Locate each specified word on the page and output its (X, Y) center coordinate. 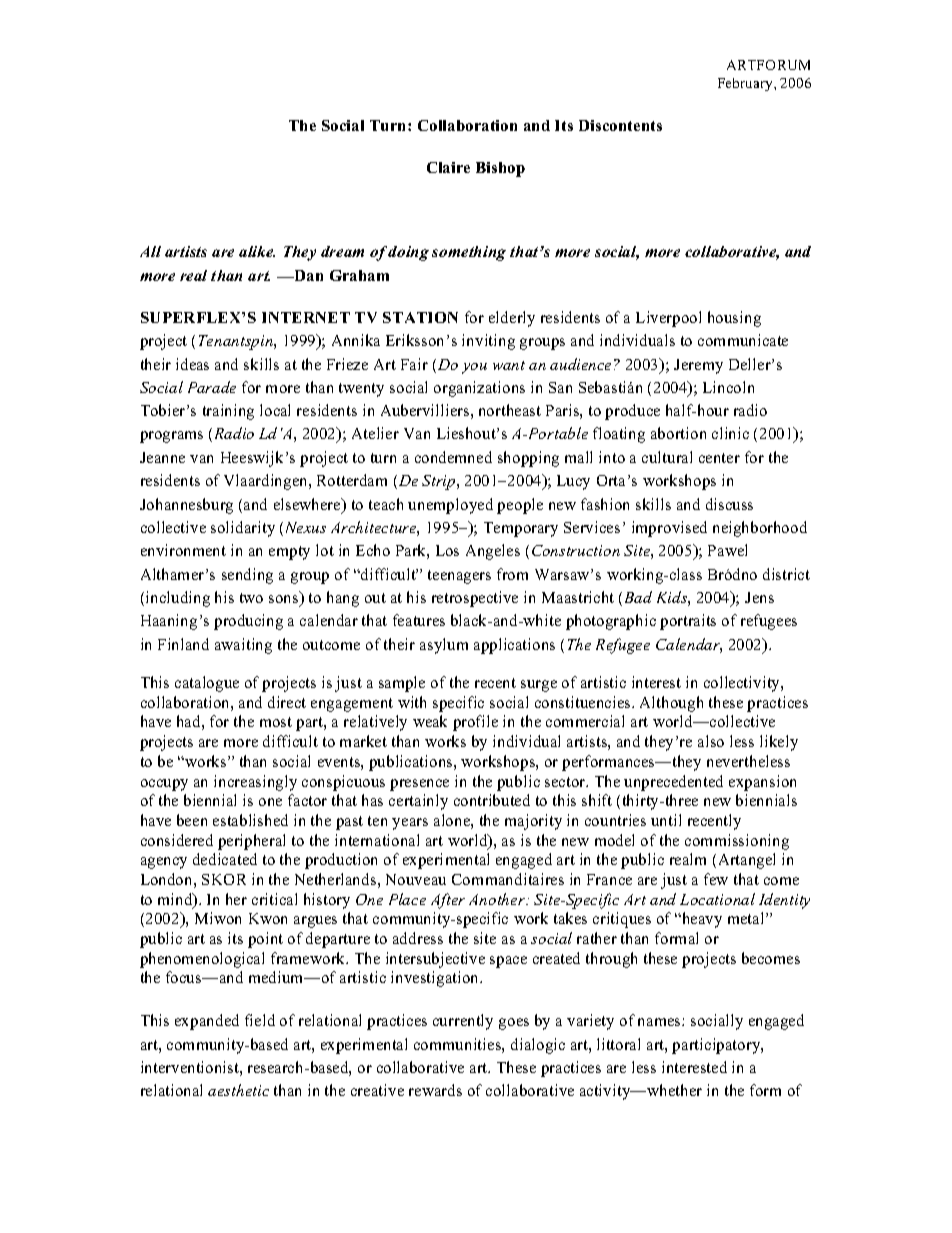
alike (257, 251)
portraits (688, 622)
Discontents (620, 125)
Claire (448, 167)
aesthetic (238, 1090)
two (251, 598)
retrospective (475, 599)
